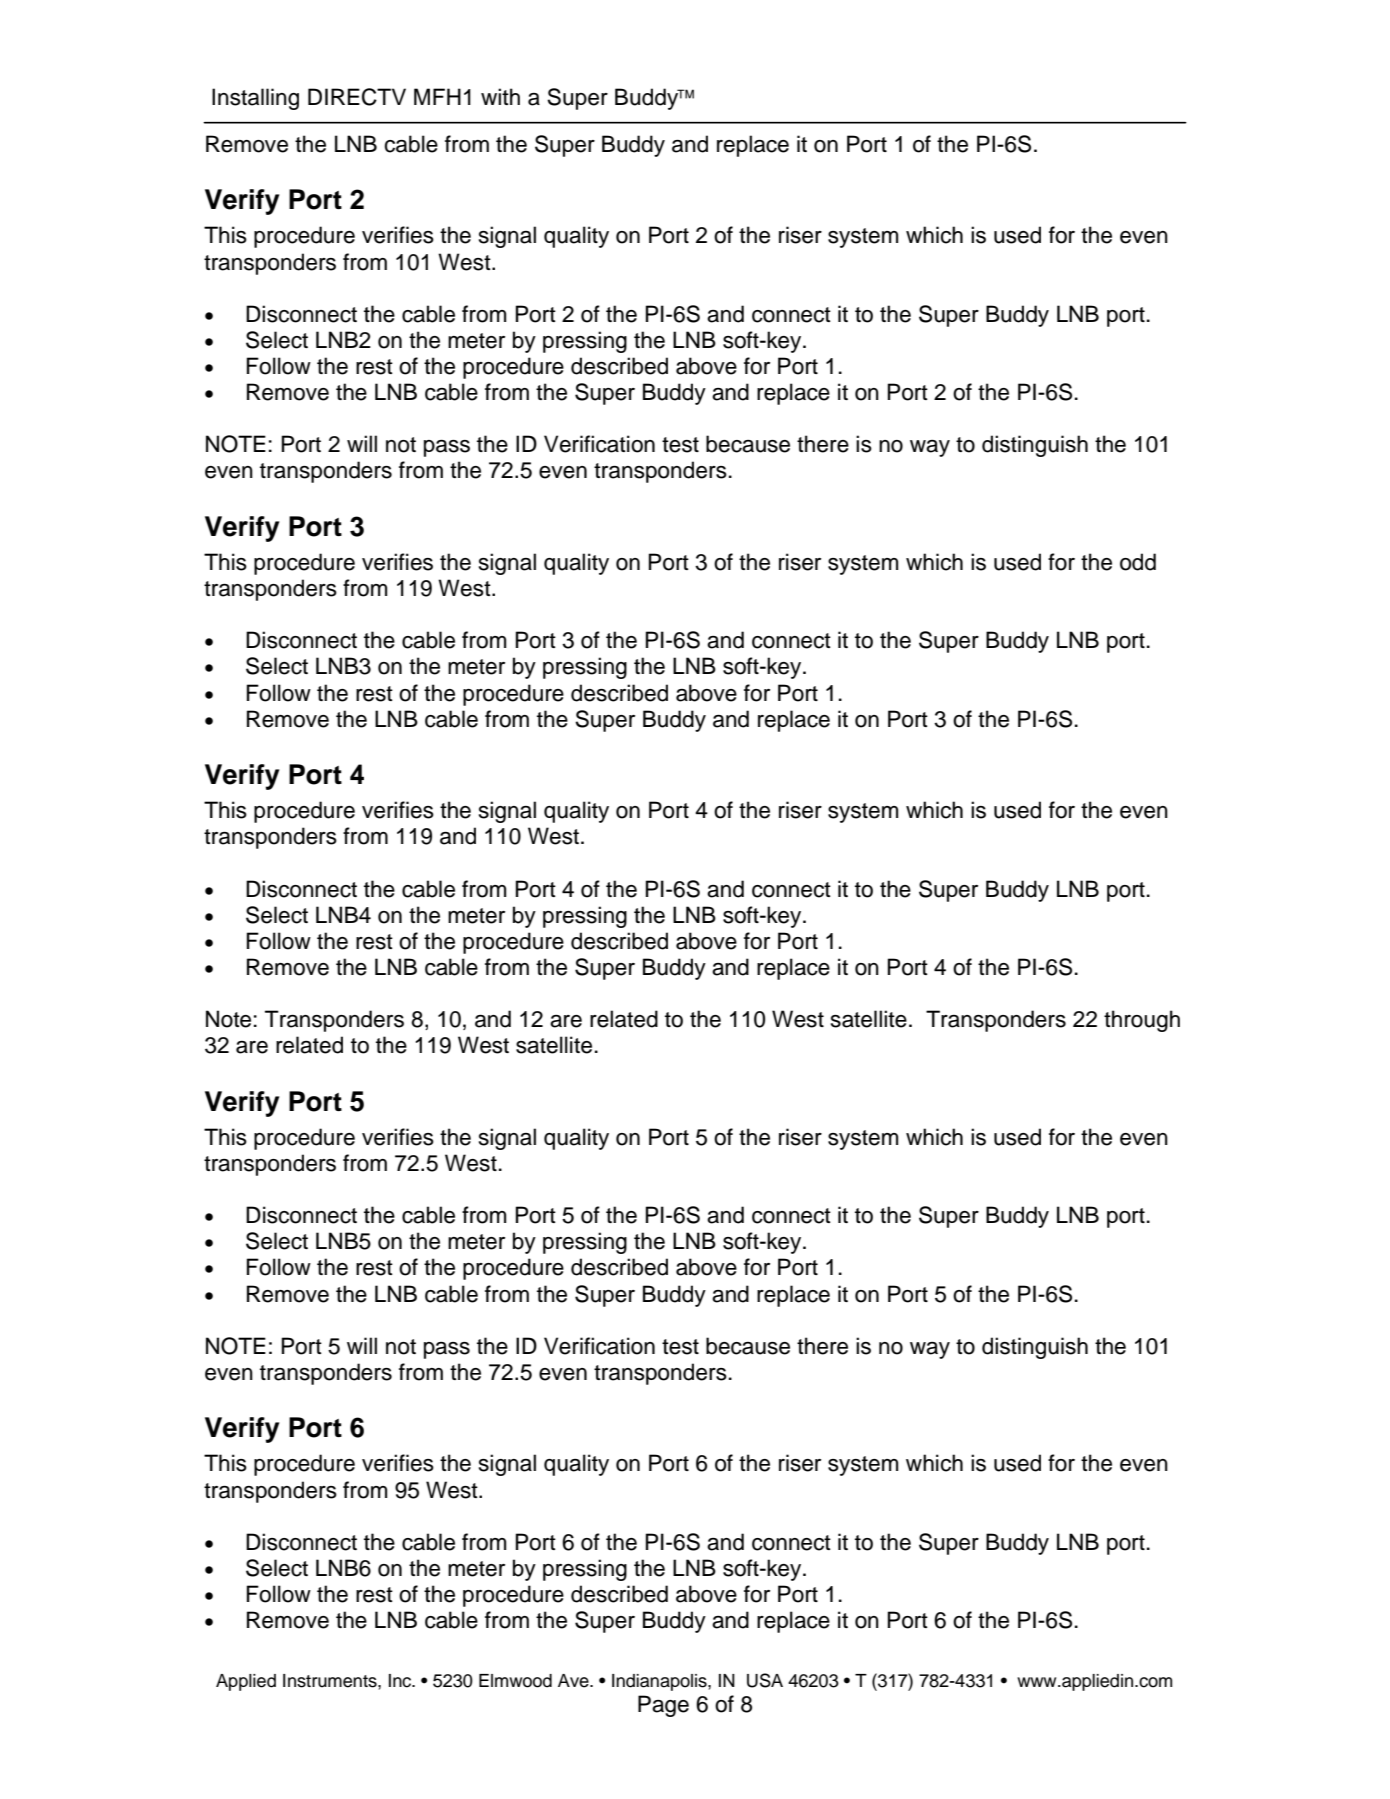 This image has width=1390, height=1799. Describe the element at coordinates (765, 1680) in the image. I see `USA` at that location.
